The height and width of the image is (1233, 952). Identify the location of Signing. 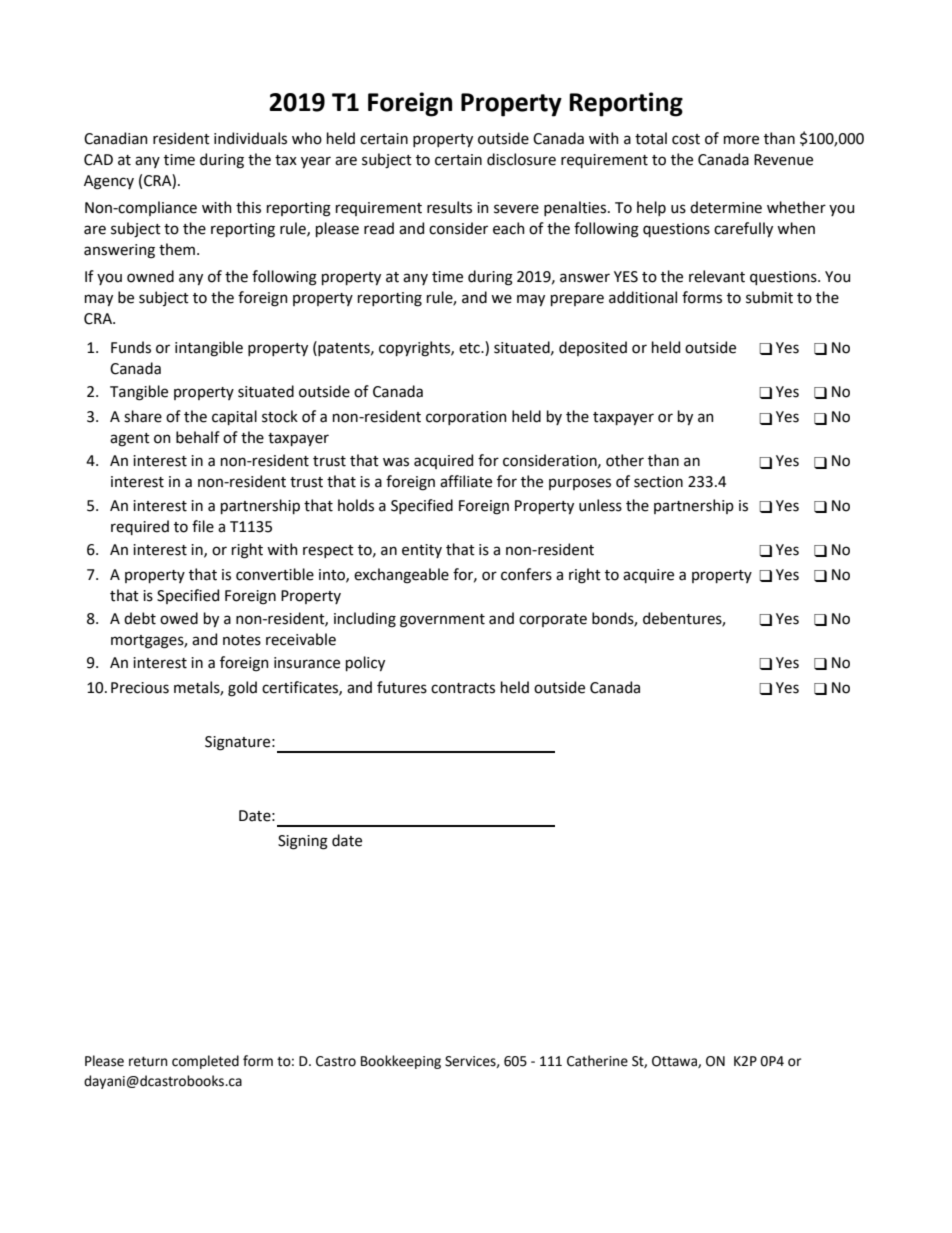
(303, 842).
